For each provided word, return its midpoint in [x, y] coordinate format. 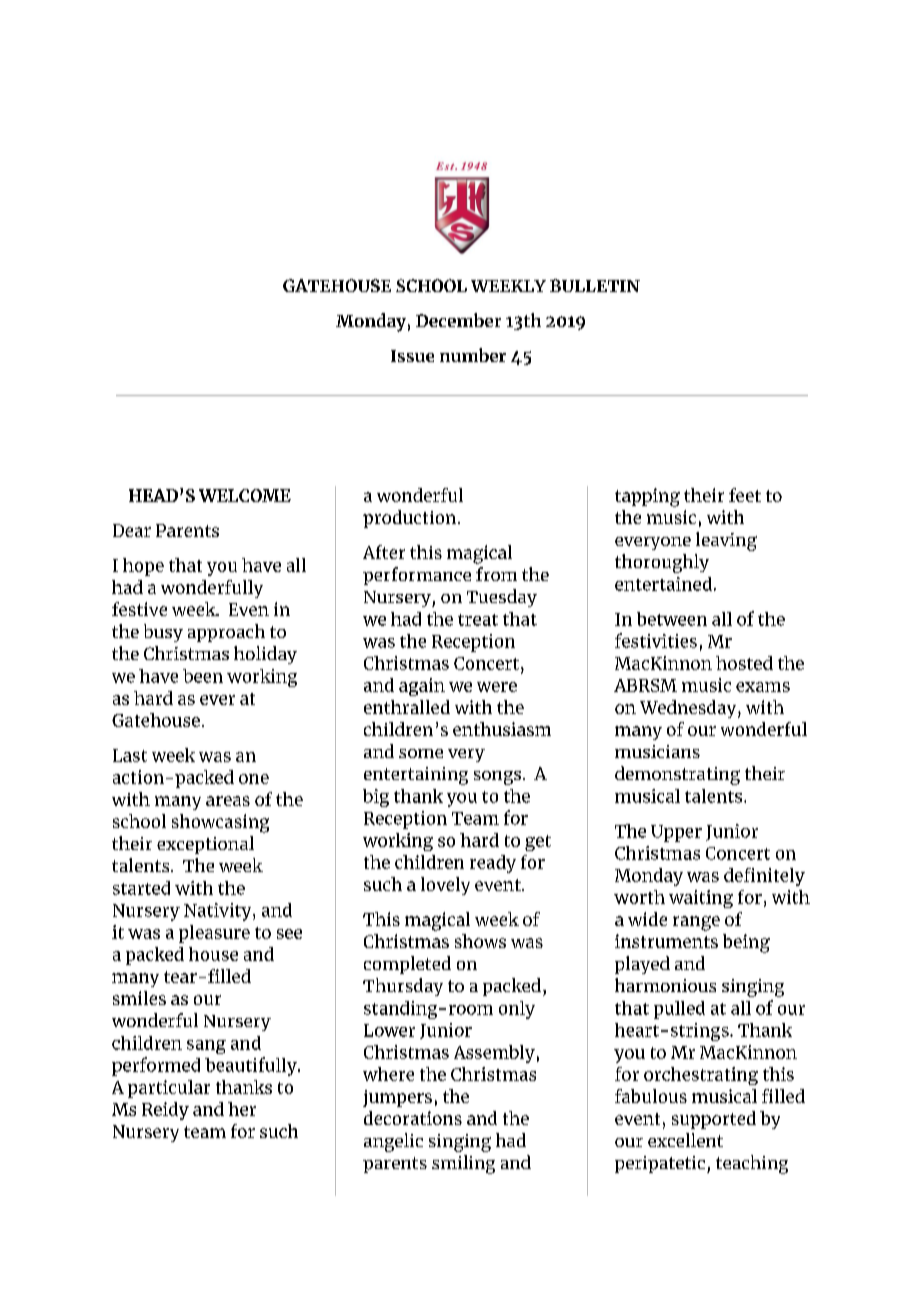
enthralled [407, 707]
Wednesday [689, 709]
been [203, 676]
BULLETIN [595, 285]
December [458, 320]
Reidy [165, 1111]
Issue [412, 356]
